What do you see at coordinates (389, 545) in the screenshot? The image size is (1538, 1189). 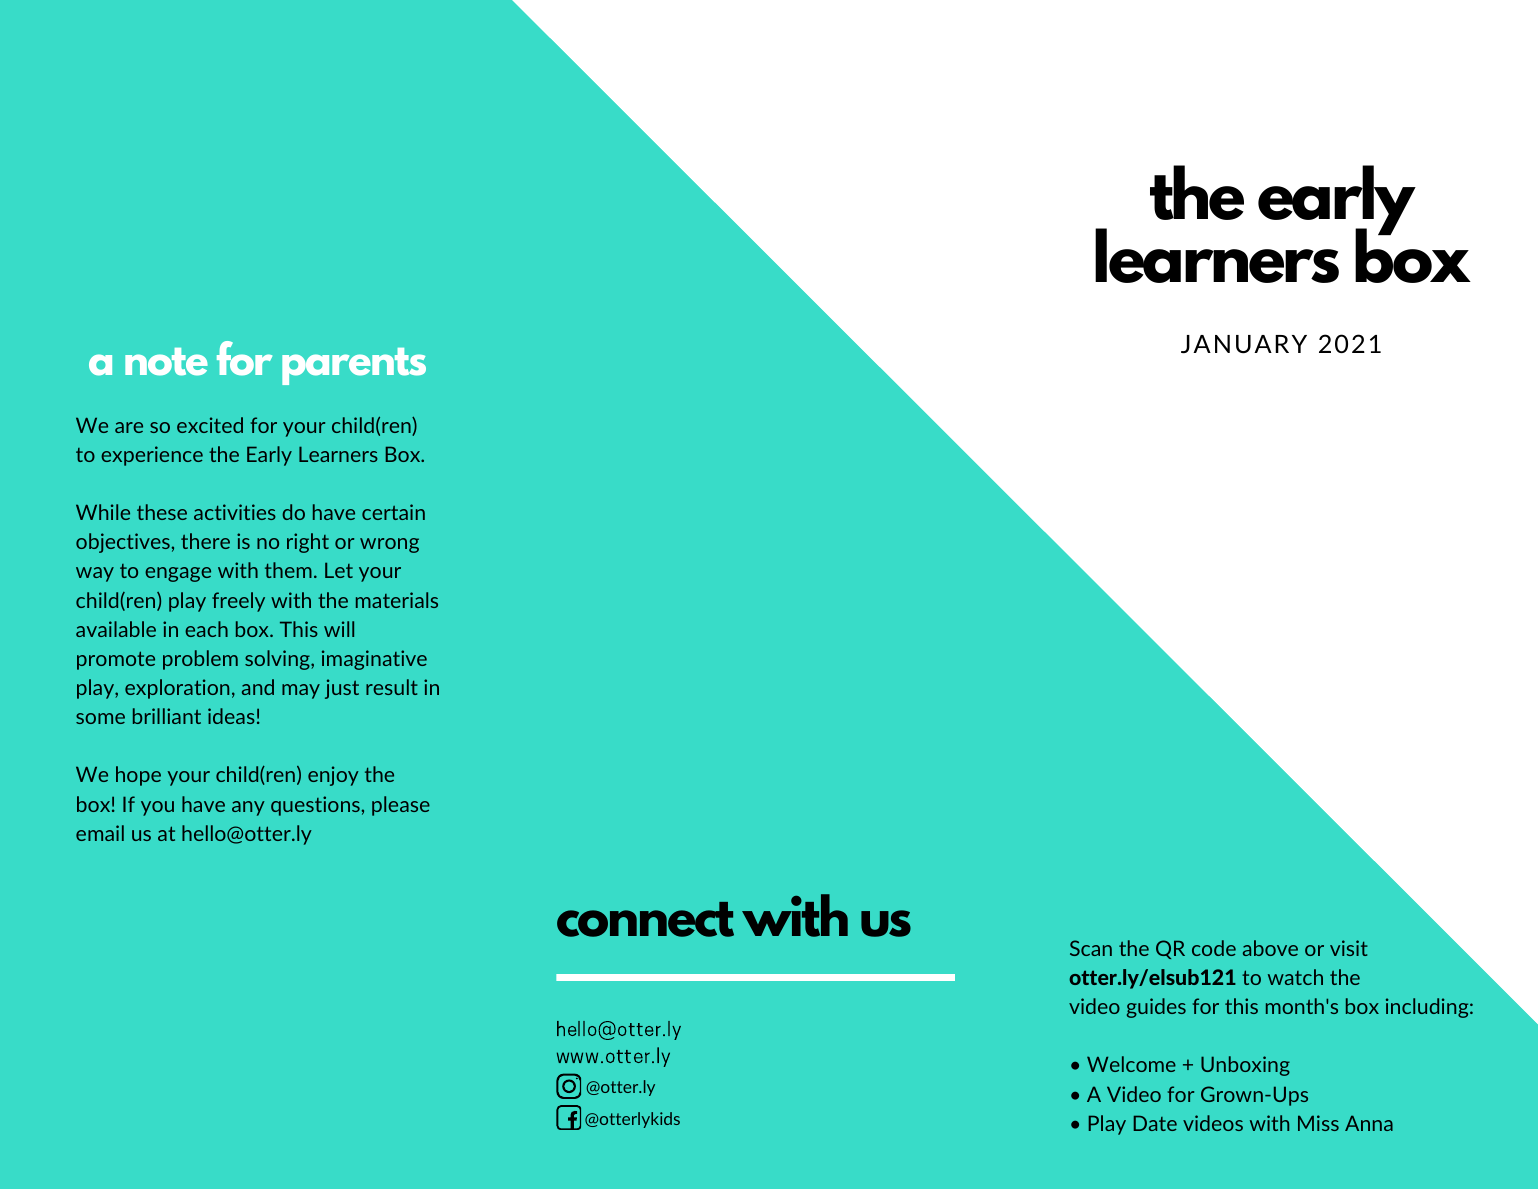 I see `wrong` at bounding box center [389, 545].
